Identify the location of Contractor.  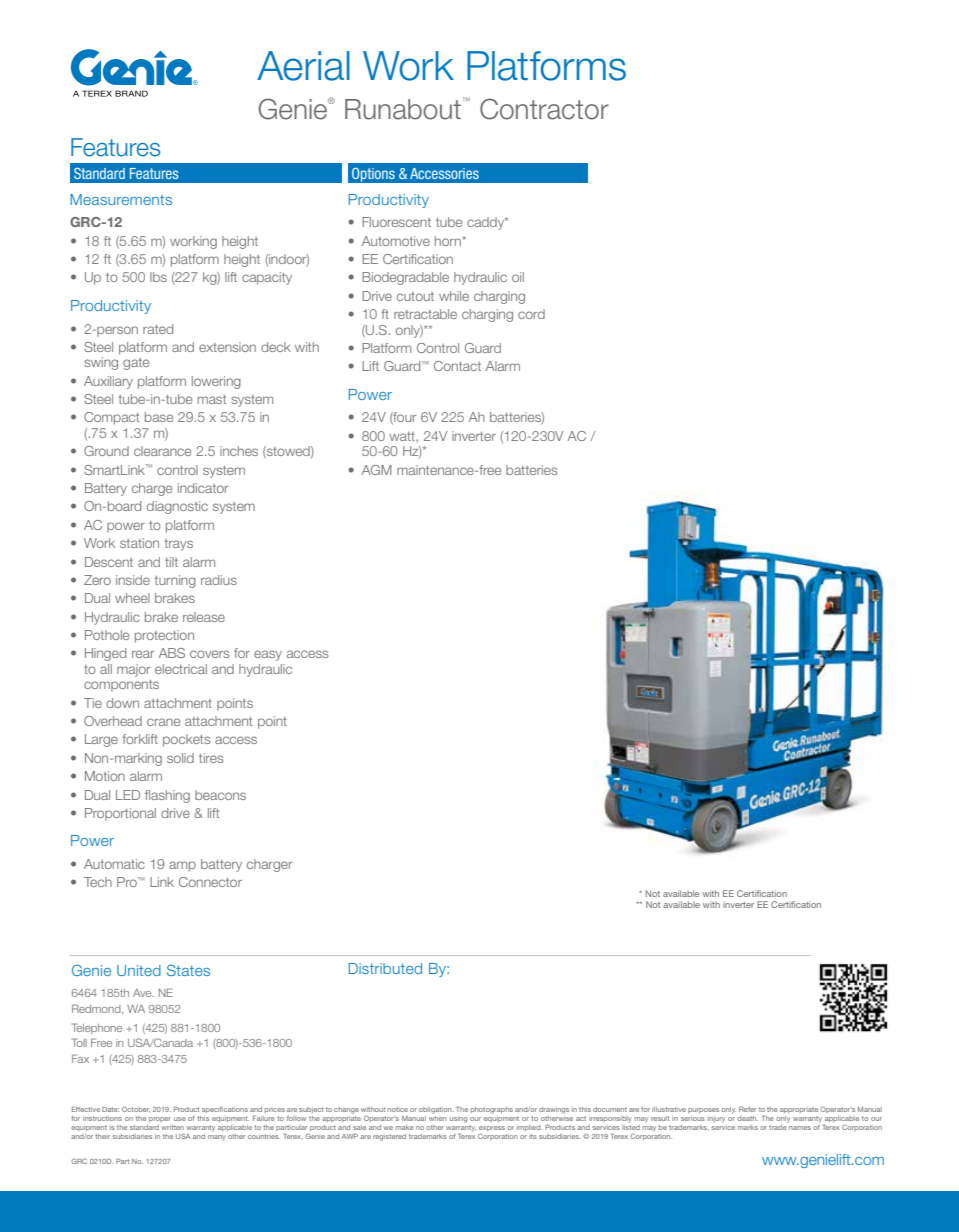
(544, 109).
